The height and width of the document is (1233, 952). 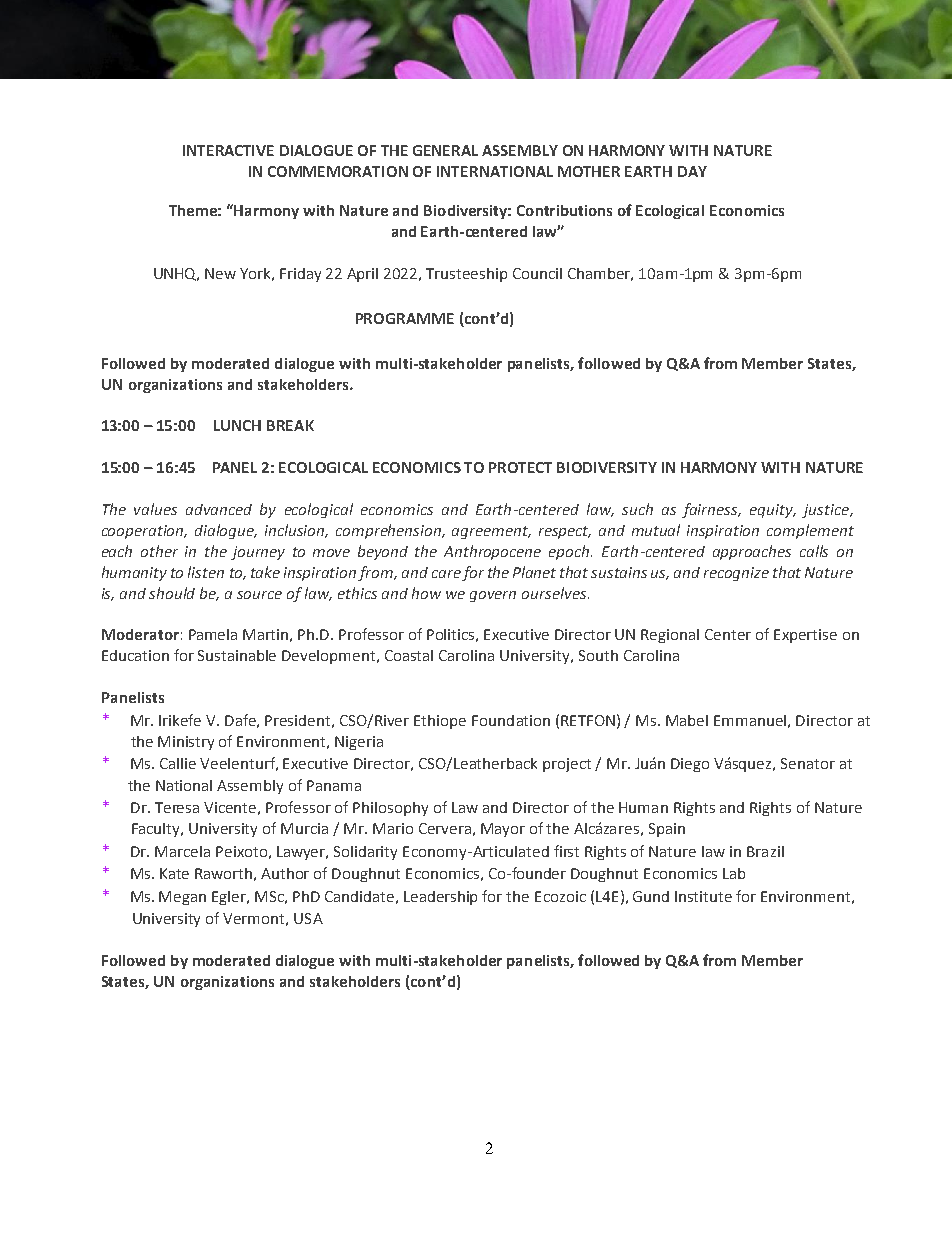 I want to click on Trusteeship, so click(x=466, y=275).
